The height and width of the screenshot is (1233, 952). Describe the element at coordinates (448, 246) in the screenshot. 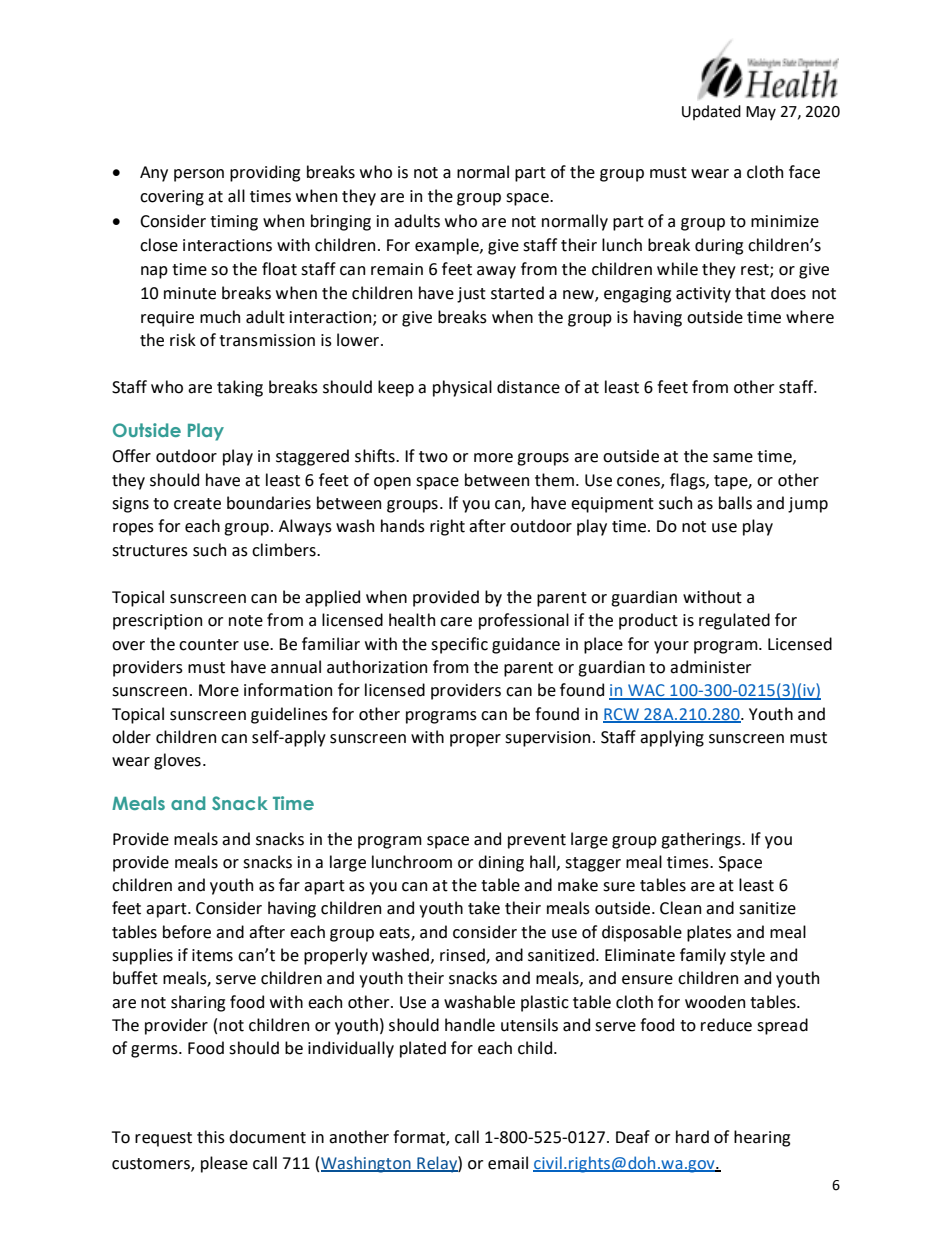

I see `example` at that location.
